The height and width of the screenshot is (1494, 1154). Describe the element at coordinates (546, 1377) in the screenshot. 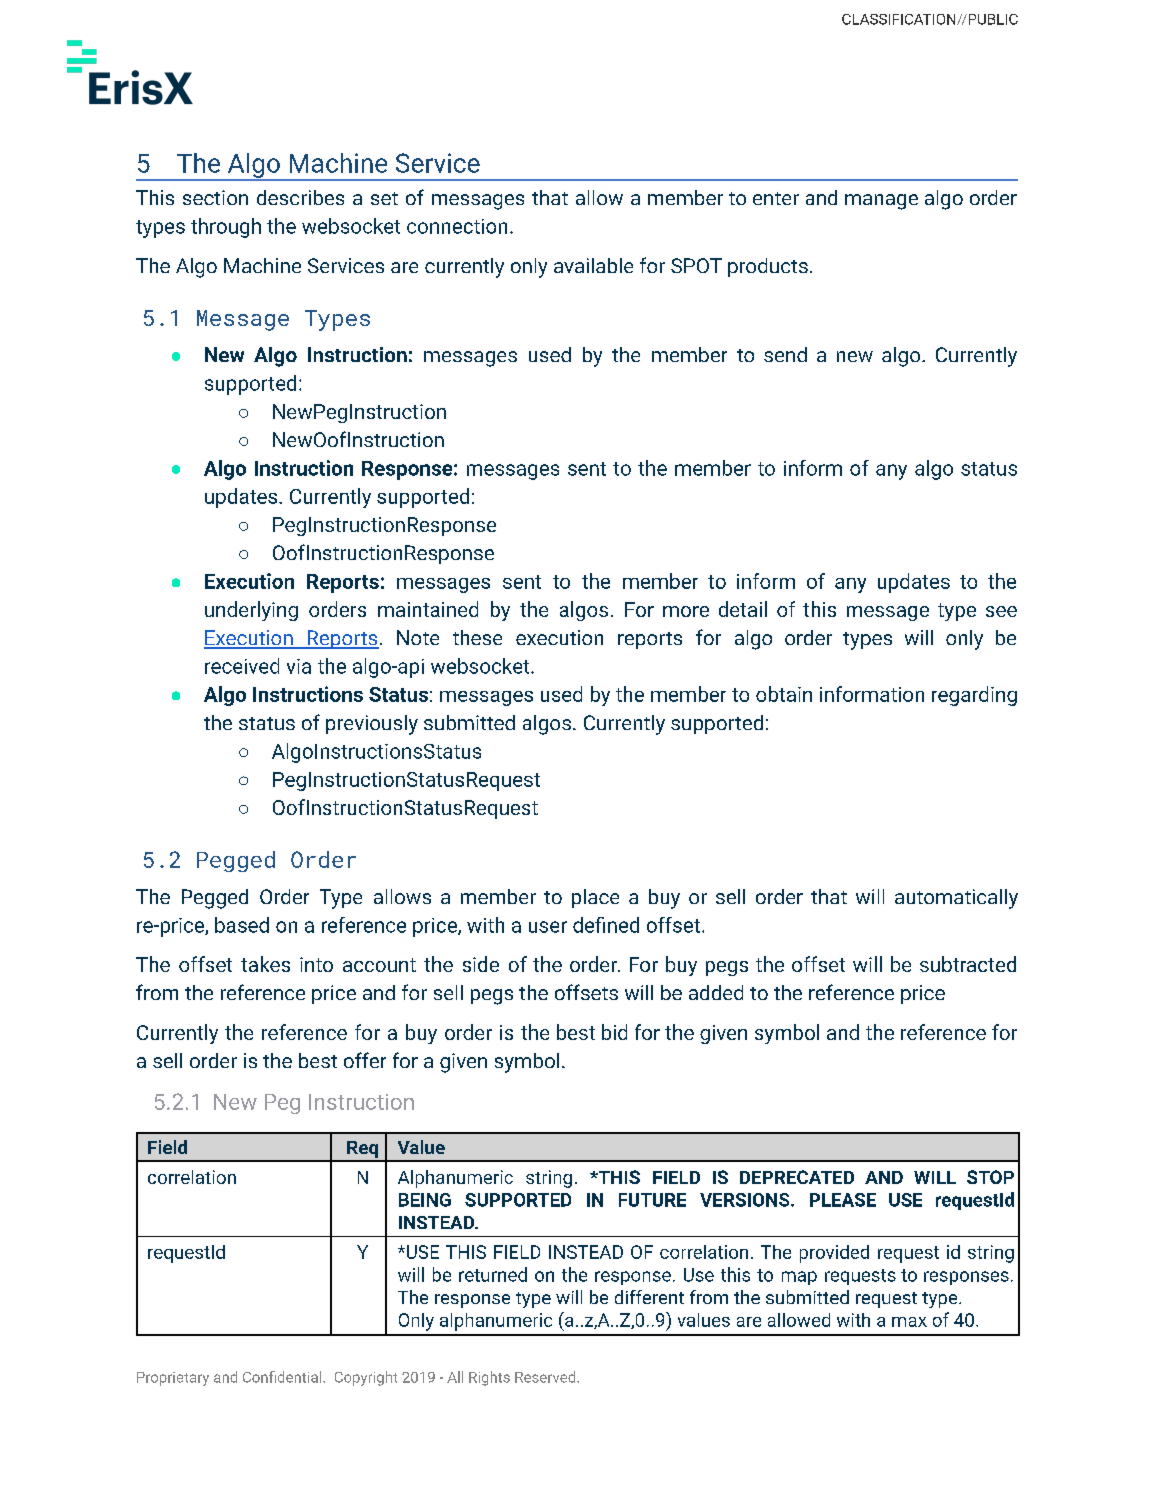

I see `Reserved` at that location.
